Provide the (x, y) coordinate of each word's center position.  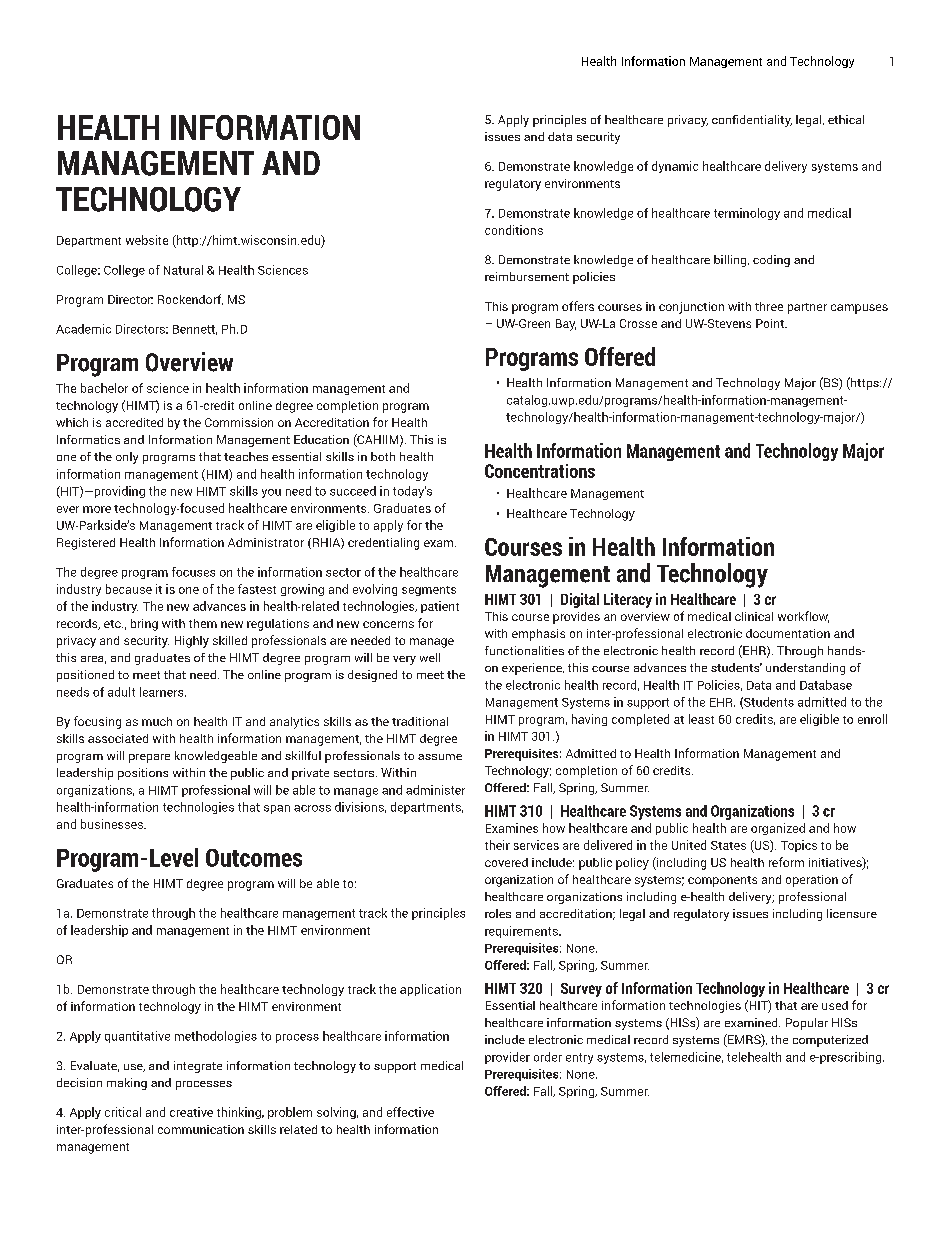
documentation (788, 633)
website (147, 240)
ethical (846, 119)
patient (440, 607)
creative (191, 1112)
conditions (514, 230)
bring (144, 625)
